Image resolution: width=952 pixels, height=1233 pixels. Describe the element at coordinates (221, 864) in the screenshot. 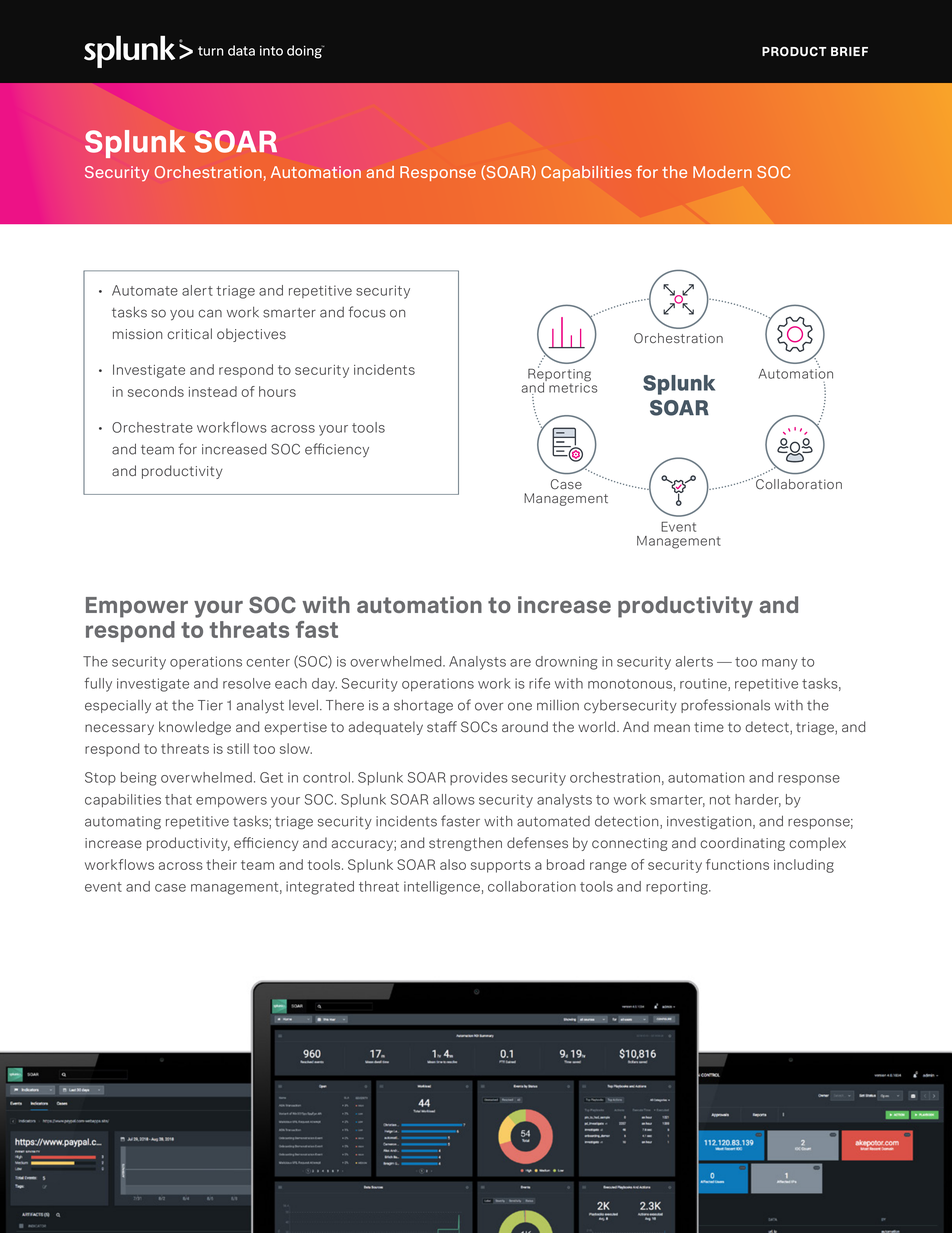

I see `their` at that location.
